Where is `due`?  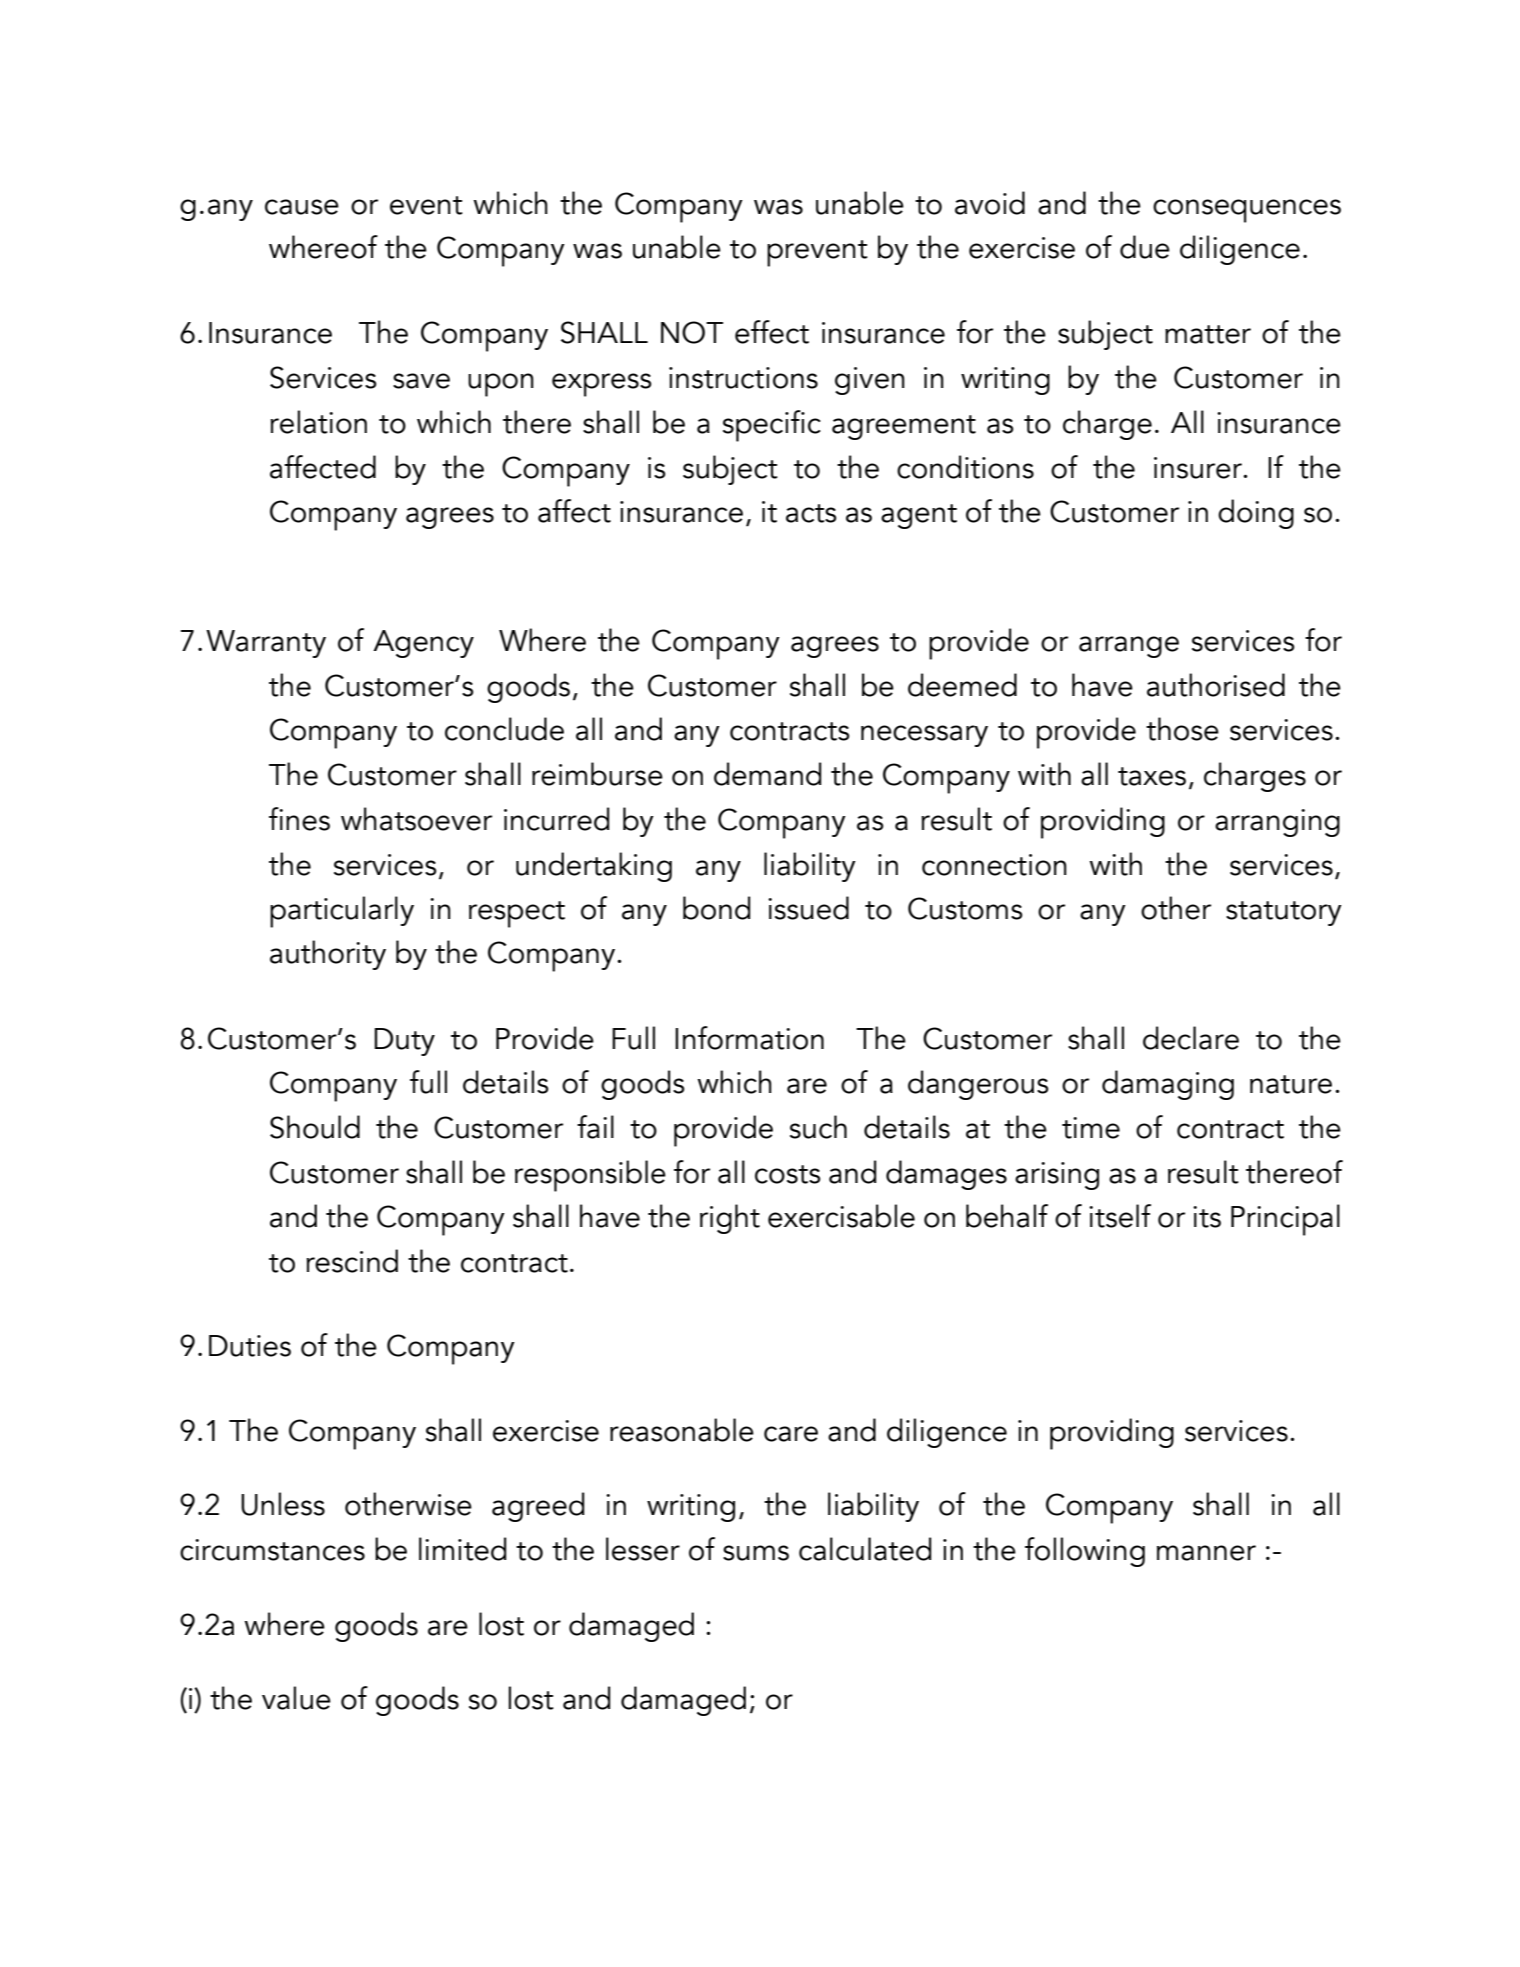 due is located at coordinates (1145, 247).
